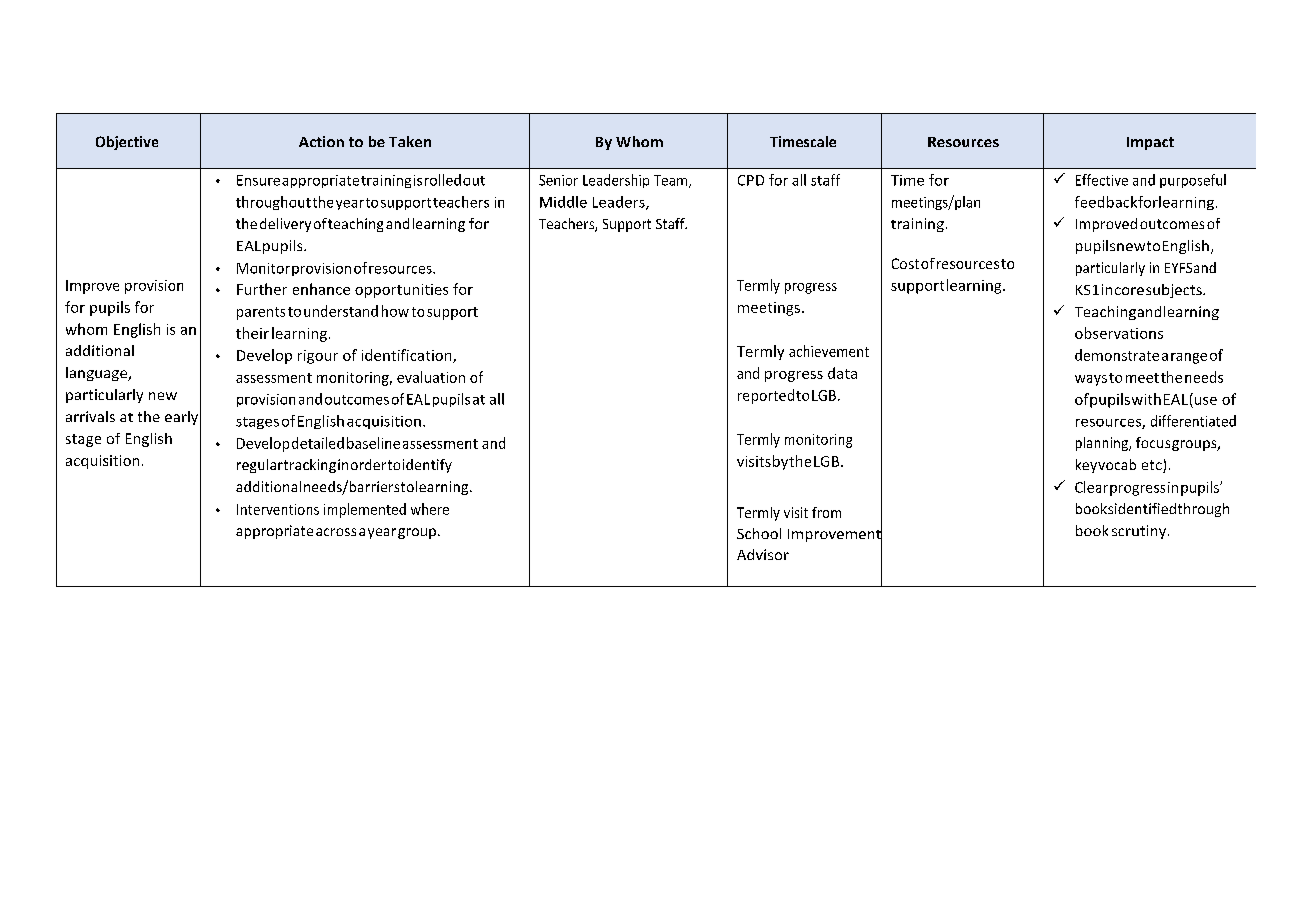  I want to click on Further, so click(262, 289).
